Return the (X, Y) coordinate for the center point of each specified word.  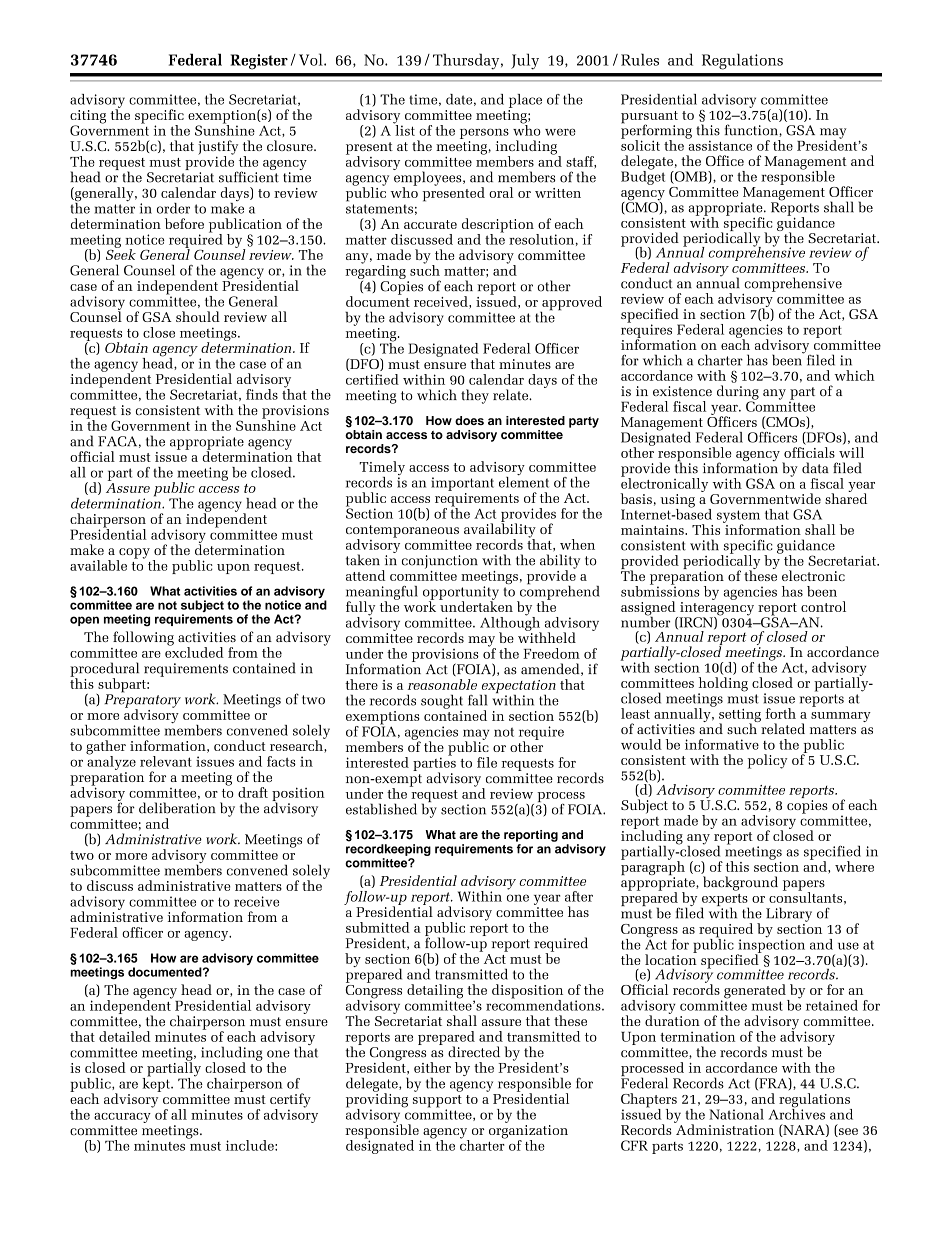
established (381, 809)
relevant (166, 761)
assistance (719, 144)
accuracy (122, 1118)
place (525, 101)
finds (262, 394)
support (437, 1102)
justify (218, 148)
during (738, 393)
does (469, 420)
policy (767, 761)
